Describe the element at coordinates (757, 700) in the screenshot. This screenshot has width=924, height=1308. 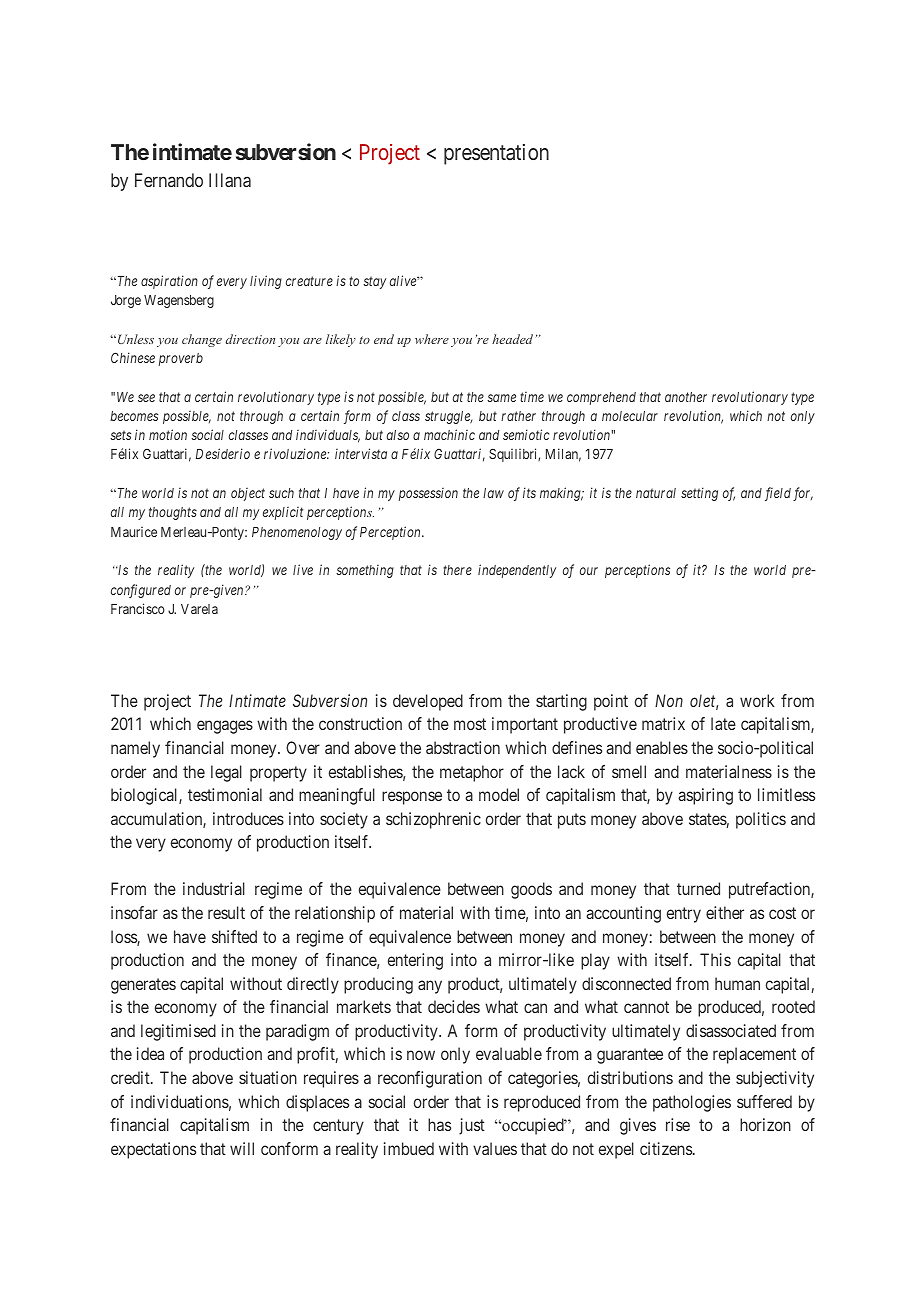
I see `work` at that location.
